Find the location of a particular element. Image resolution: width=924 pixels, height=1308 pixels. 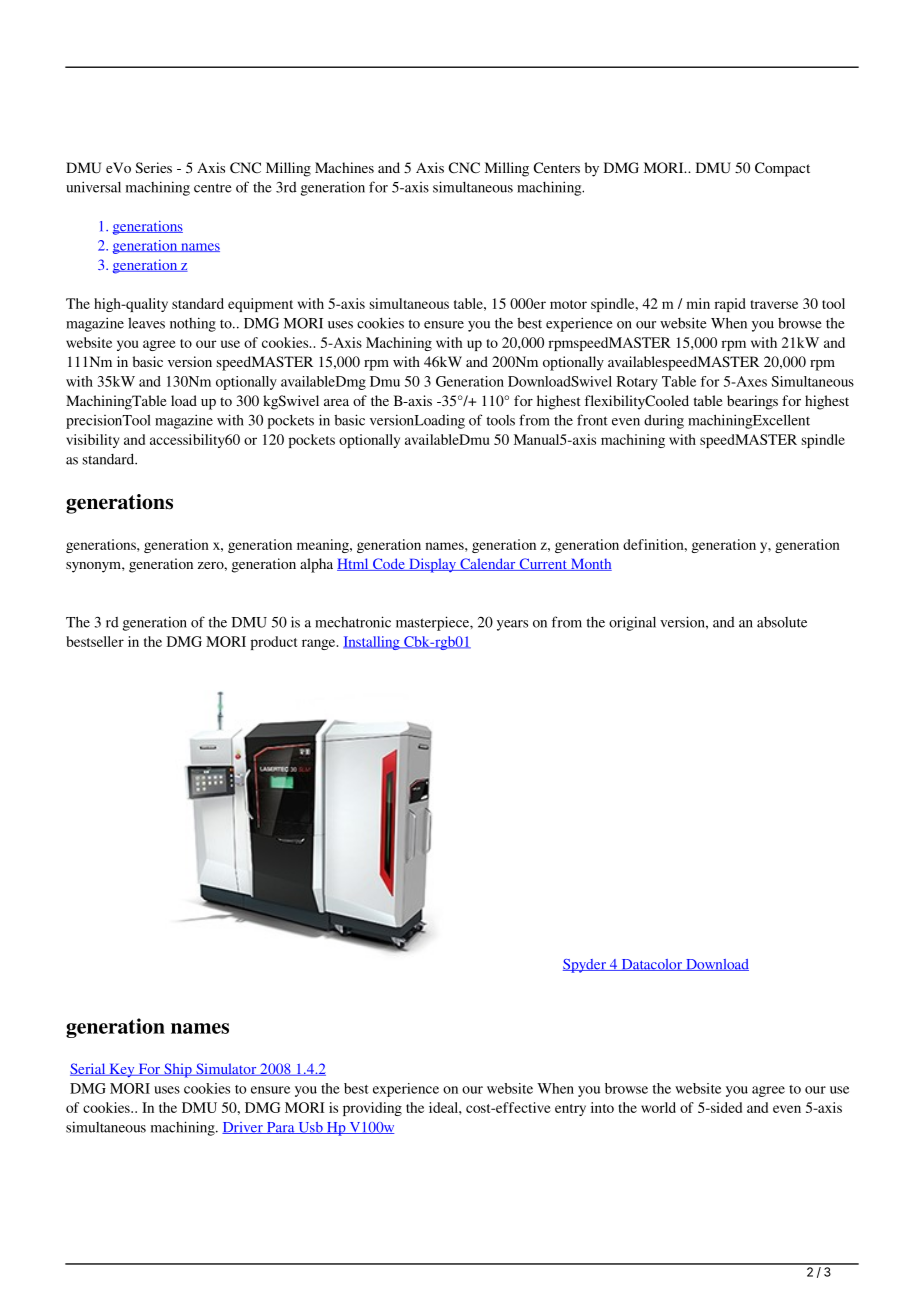

product is located at coordinates (274, 643).
